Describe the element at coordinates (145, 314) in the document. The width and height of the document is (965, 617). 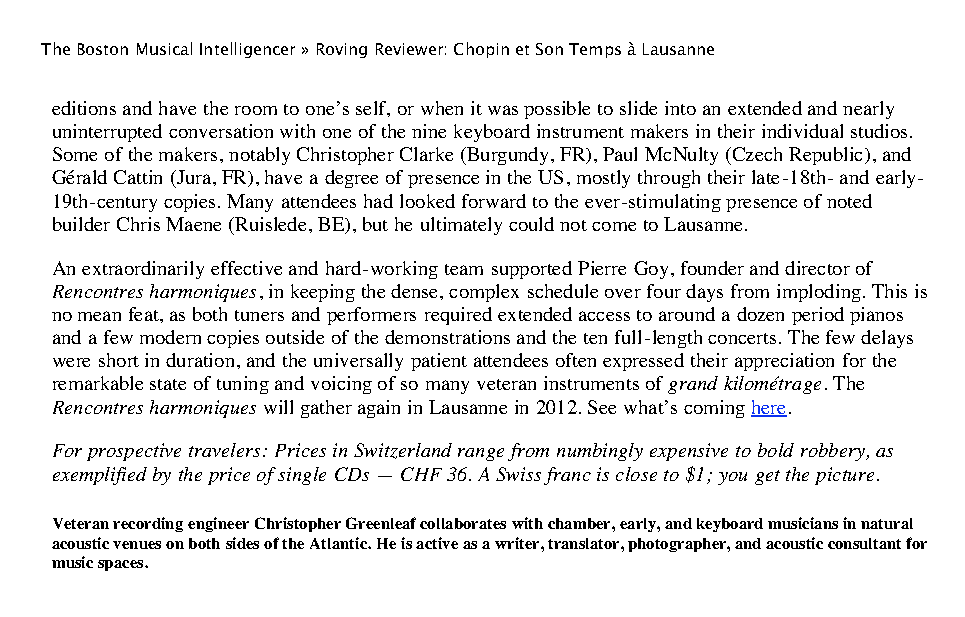
I see `feat` at that location.
